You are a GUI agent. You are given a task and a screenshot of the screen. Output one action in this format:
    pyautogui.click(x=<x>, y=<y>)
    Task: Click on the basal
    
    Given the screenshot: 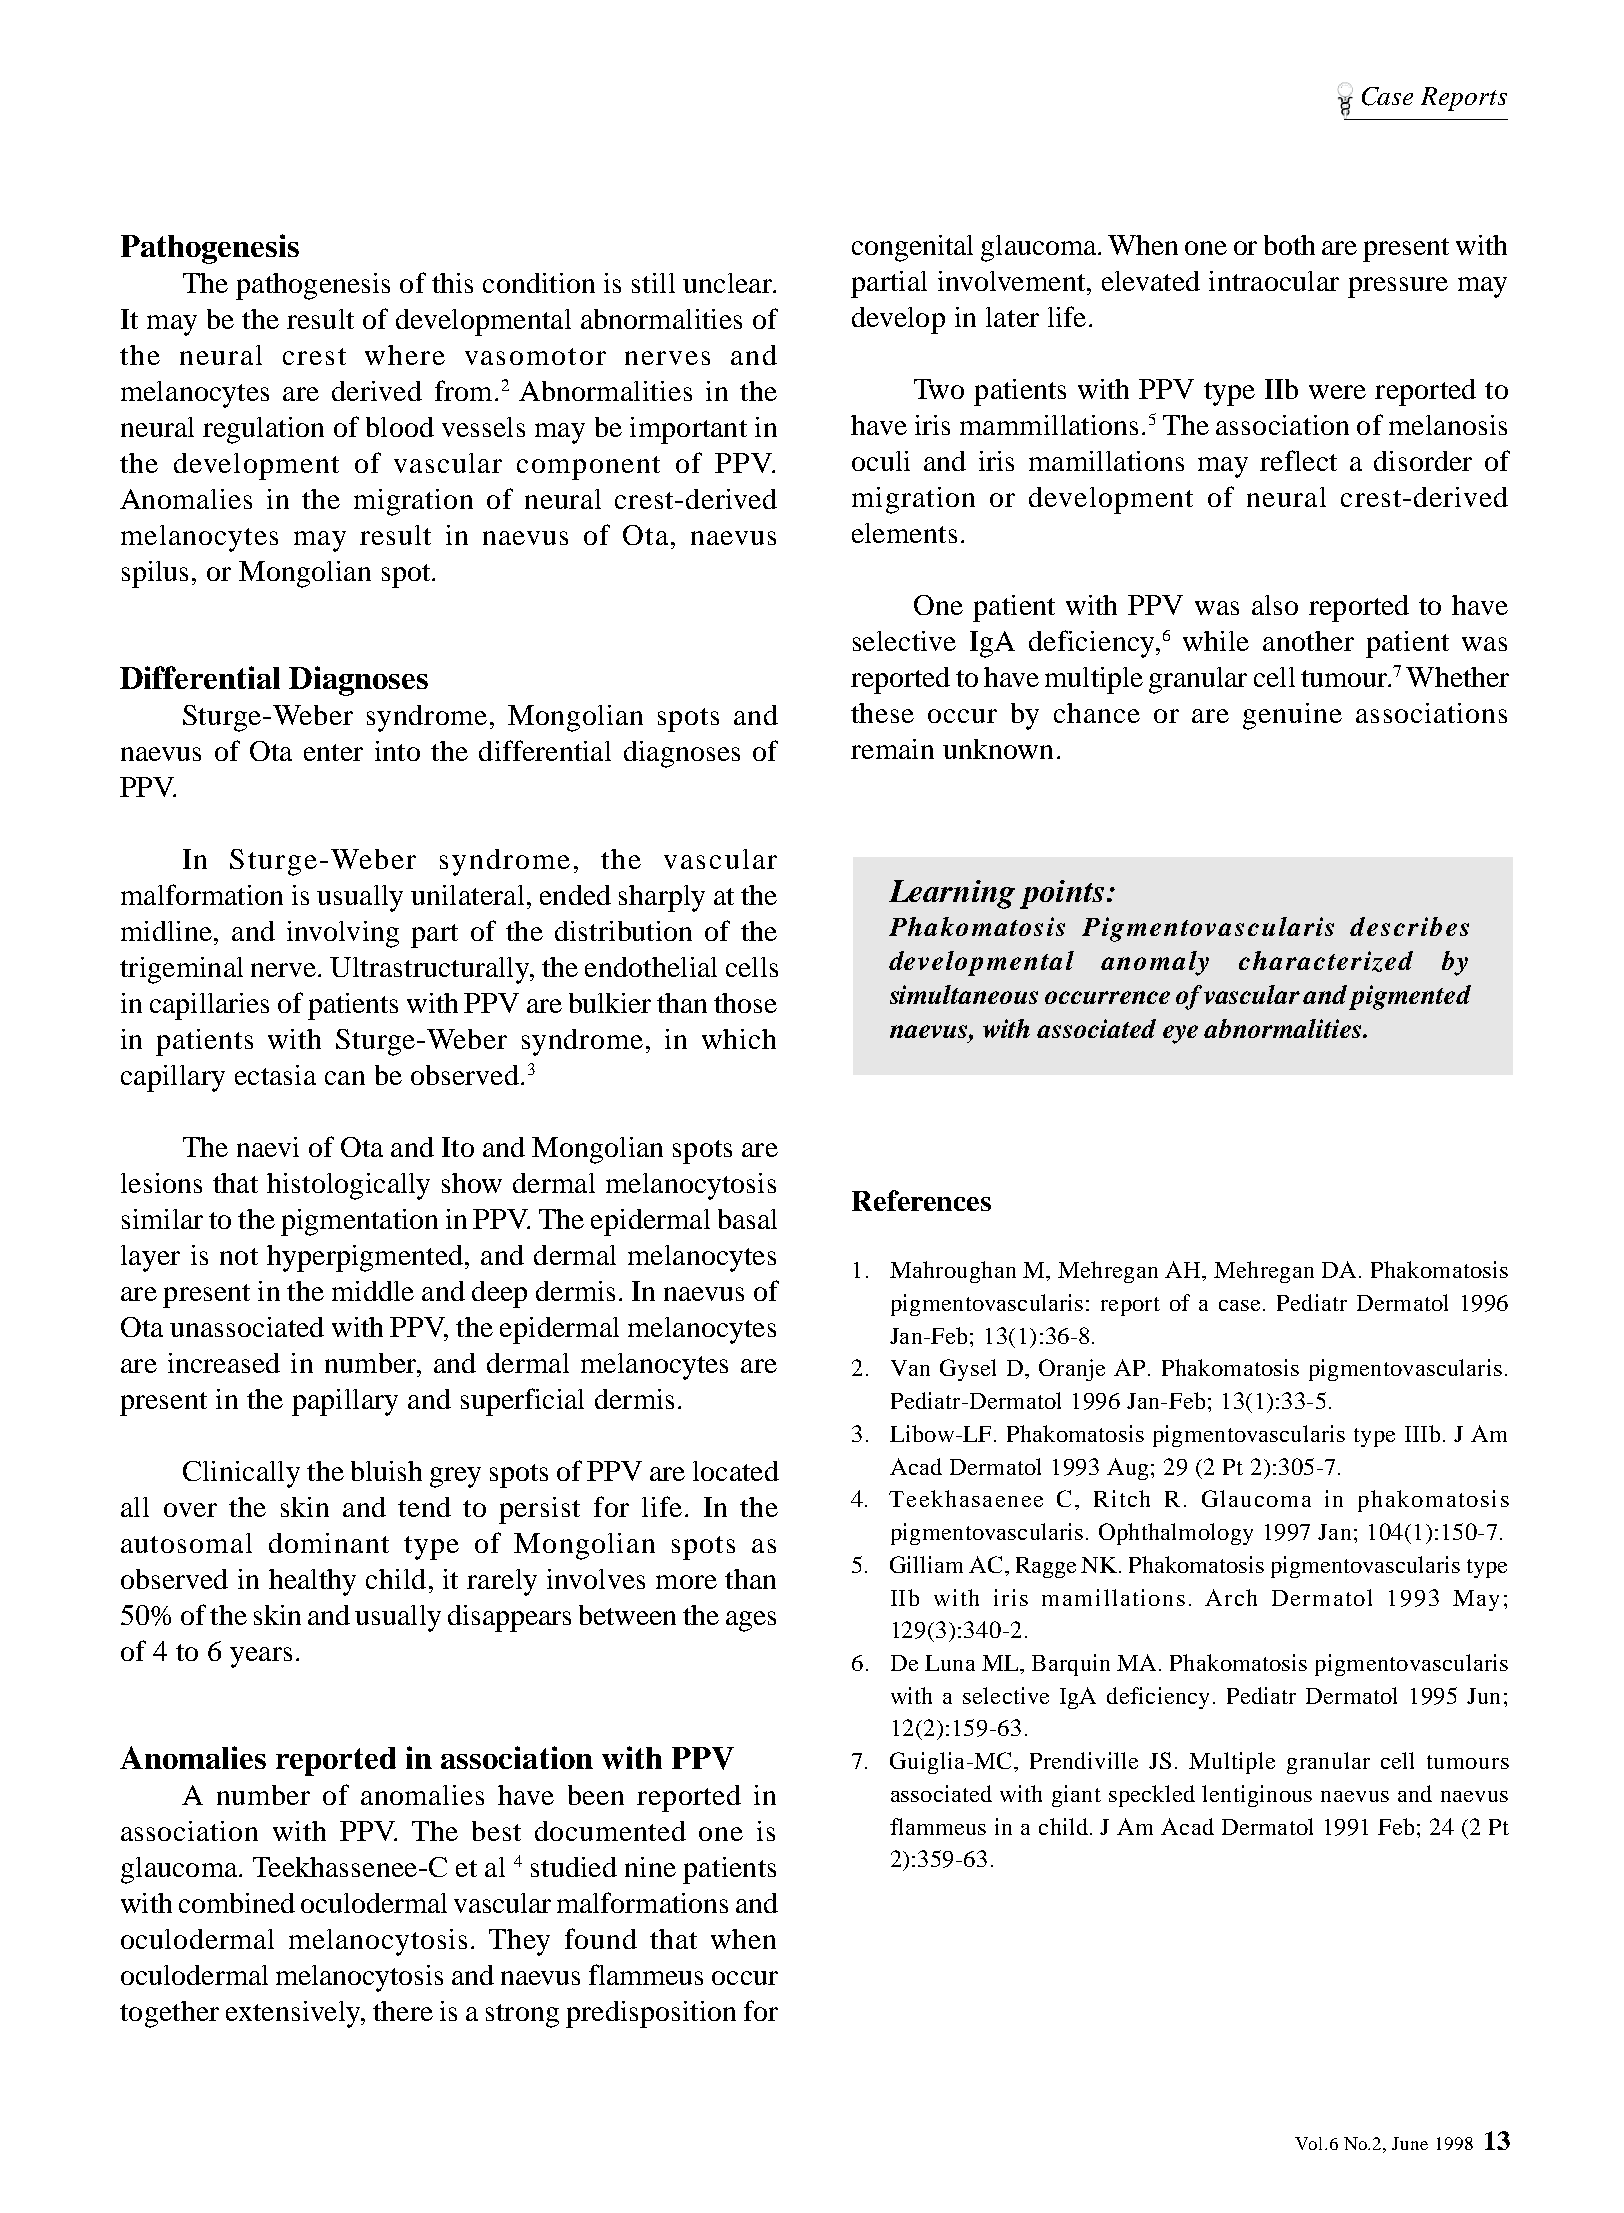 What is the action you would take?
    pyautogui.click(x=747, y=1219)
